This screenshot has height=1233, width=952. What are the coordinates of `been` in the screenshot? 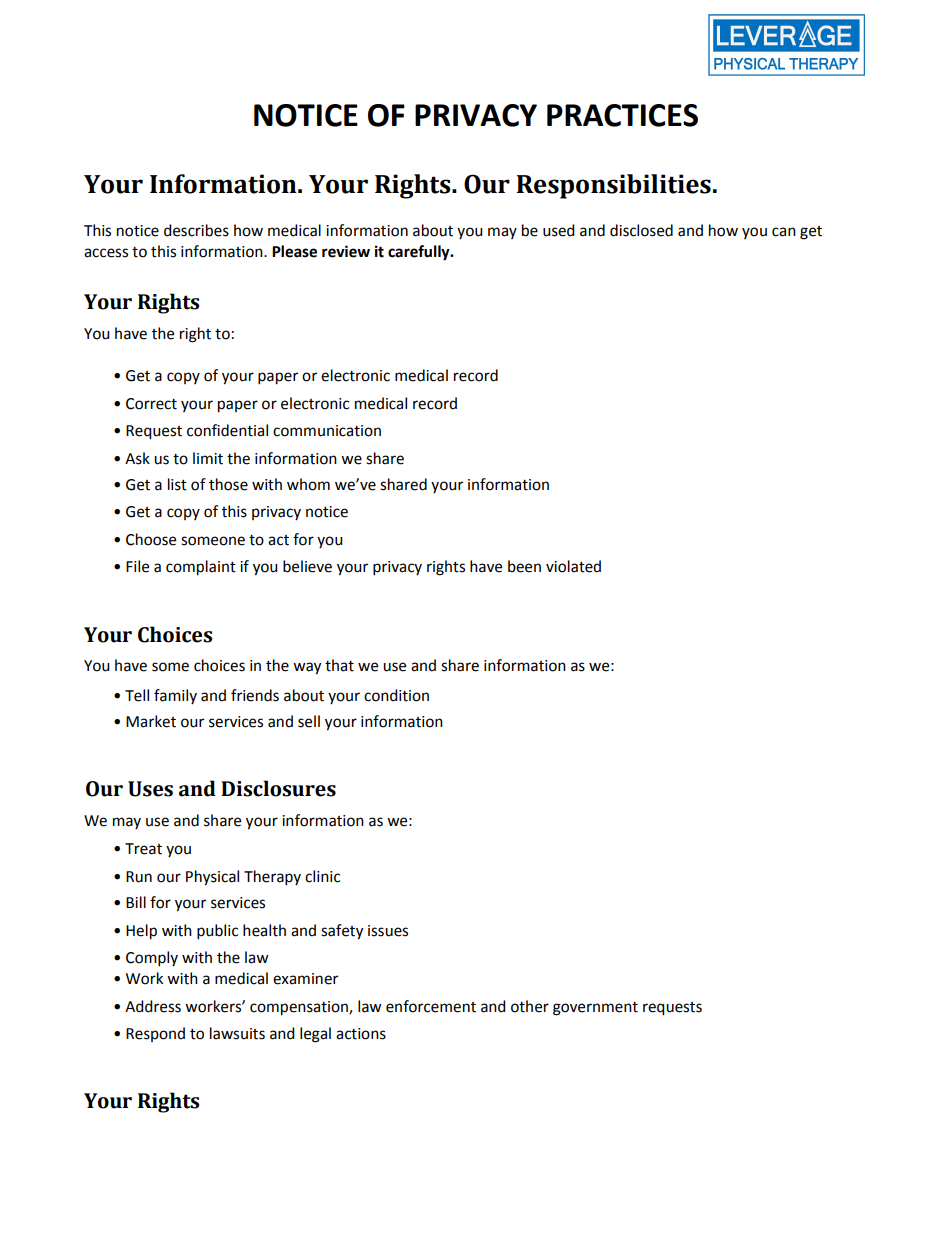 It's located at (524, 566).
